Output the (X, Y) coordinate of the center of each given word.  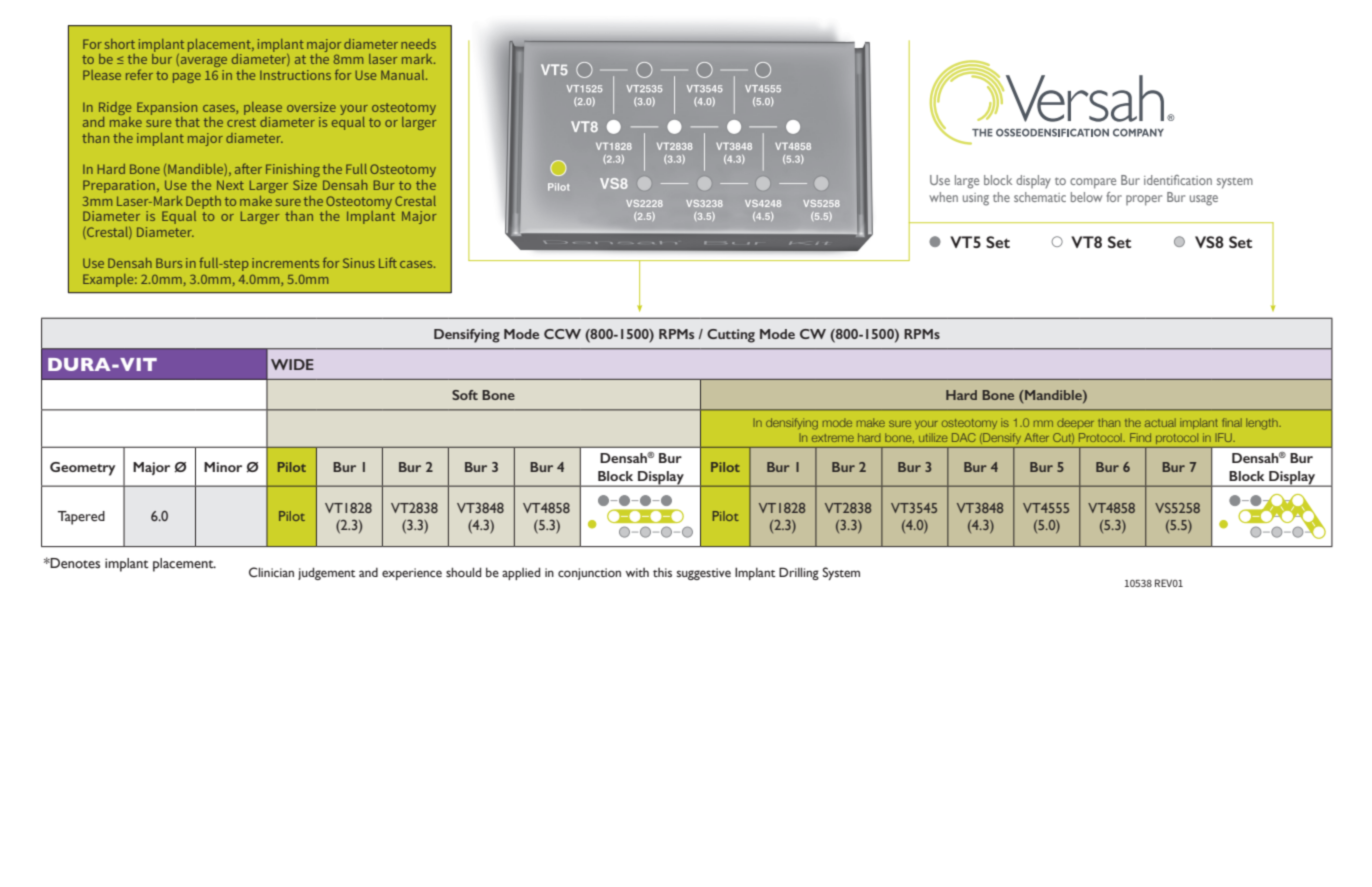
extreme (833, 438)
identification (1178, 180)
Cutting (731, 336)
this (662, 572)
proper (1144, 200)
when (943, 197)
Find (1140, 437)
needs (418, 44)
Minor (223, 467)
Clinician (271, 572)
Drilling (799, 573)
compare (1093, 183)
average (202, 62)
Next (230, 185)
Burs (169, 263)
